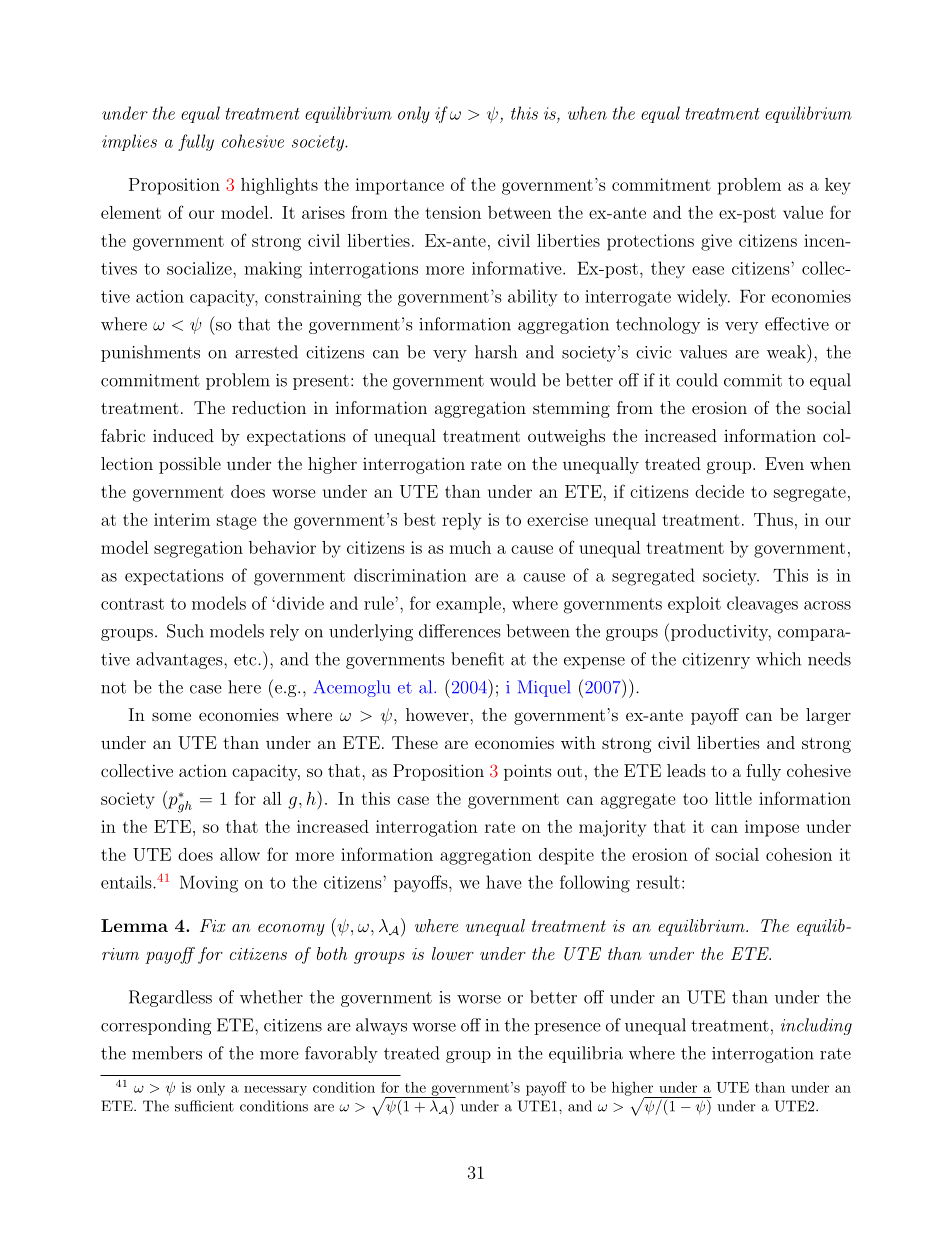  I want to click on key, so click(838, 186).
